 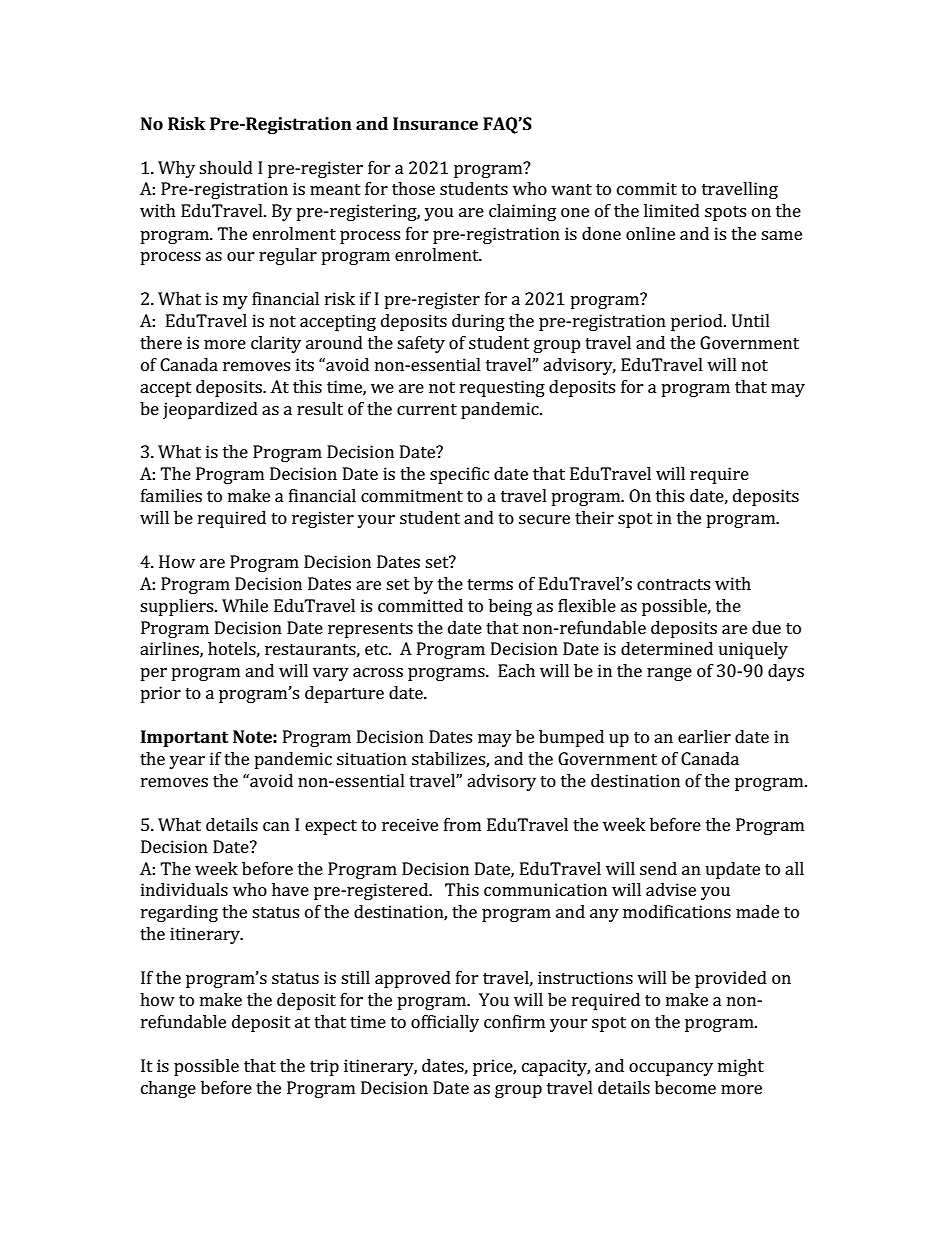 What do you see at coordinates (672, 210) in the page?
I see `limited` at bounding box center [672, 210].
